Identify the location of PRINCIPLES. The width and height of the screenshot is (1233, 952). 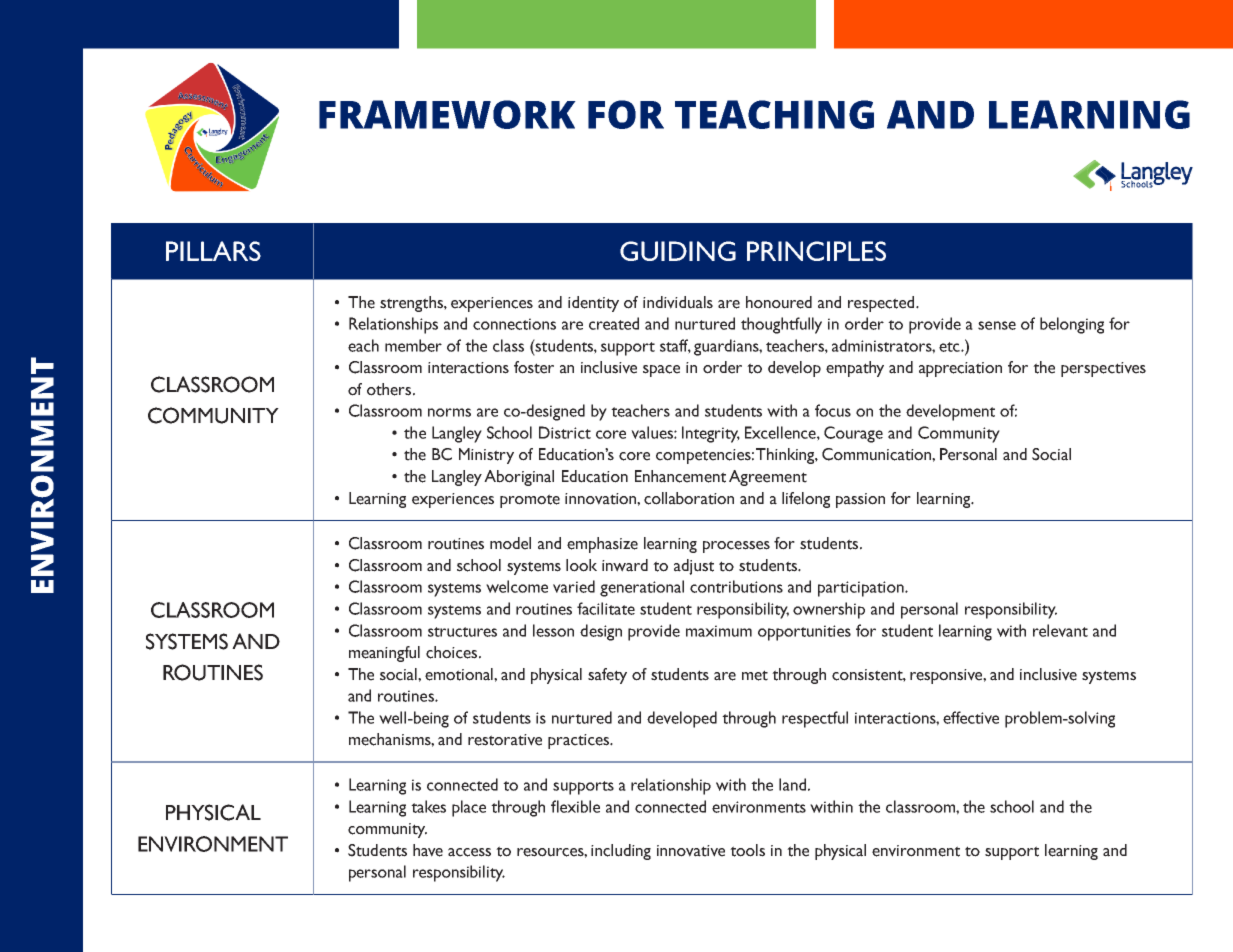
(816, 251).
